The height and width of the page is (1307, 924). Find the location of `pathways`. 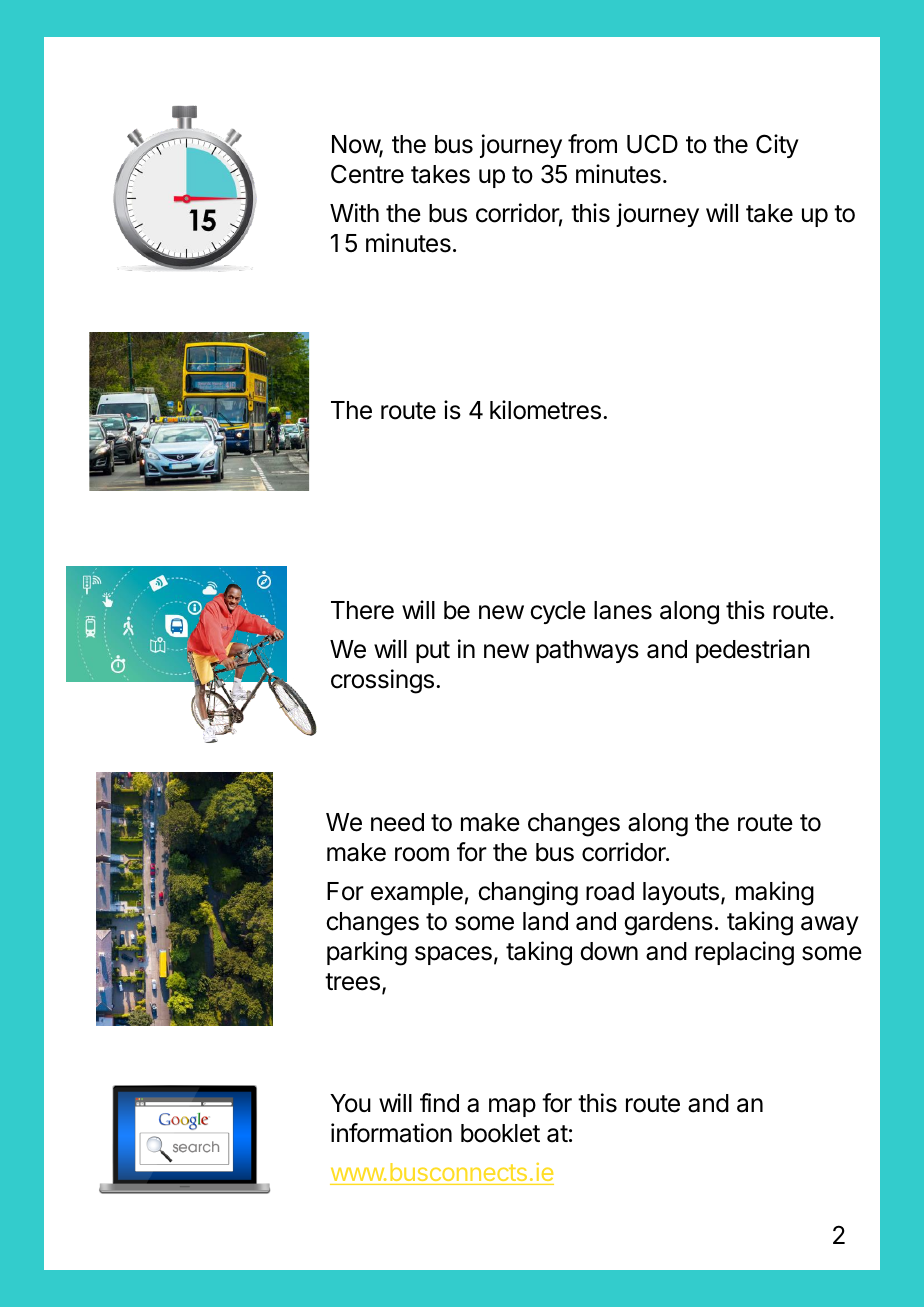

pathways is located at coordinates (587, 651).
